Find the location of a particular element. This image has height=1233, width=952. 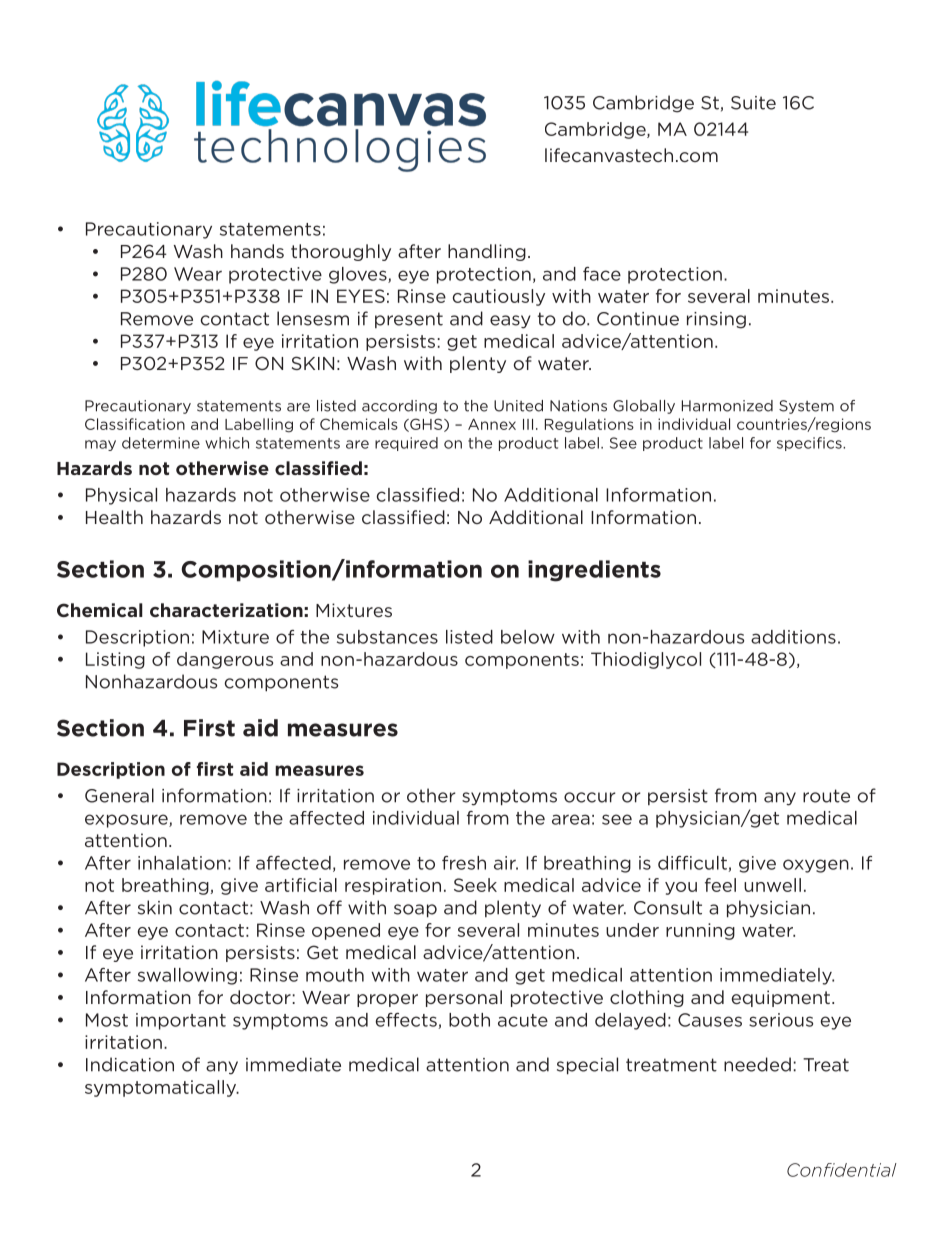

special is located at coordinates (587, 1066).
